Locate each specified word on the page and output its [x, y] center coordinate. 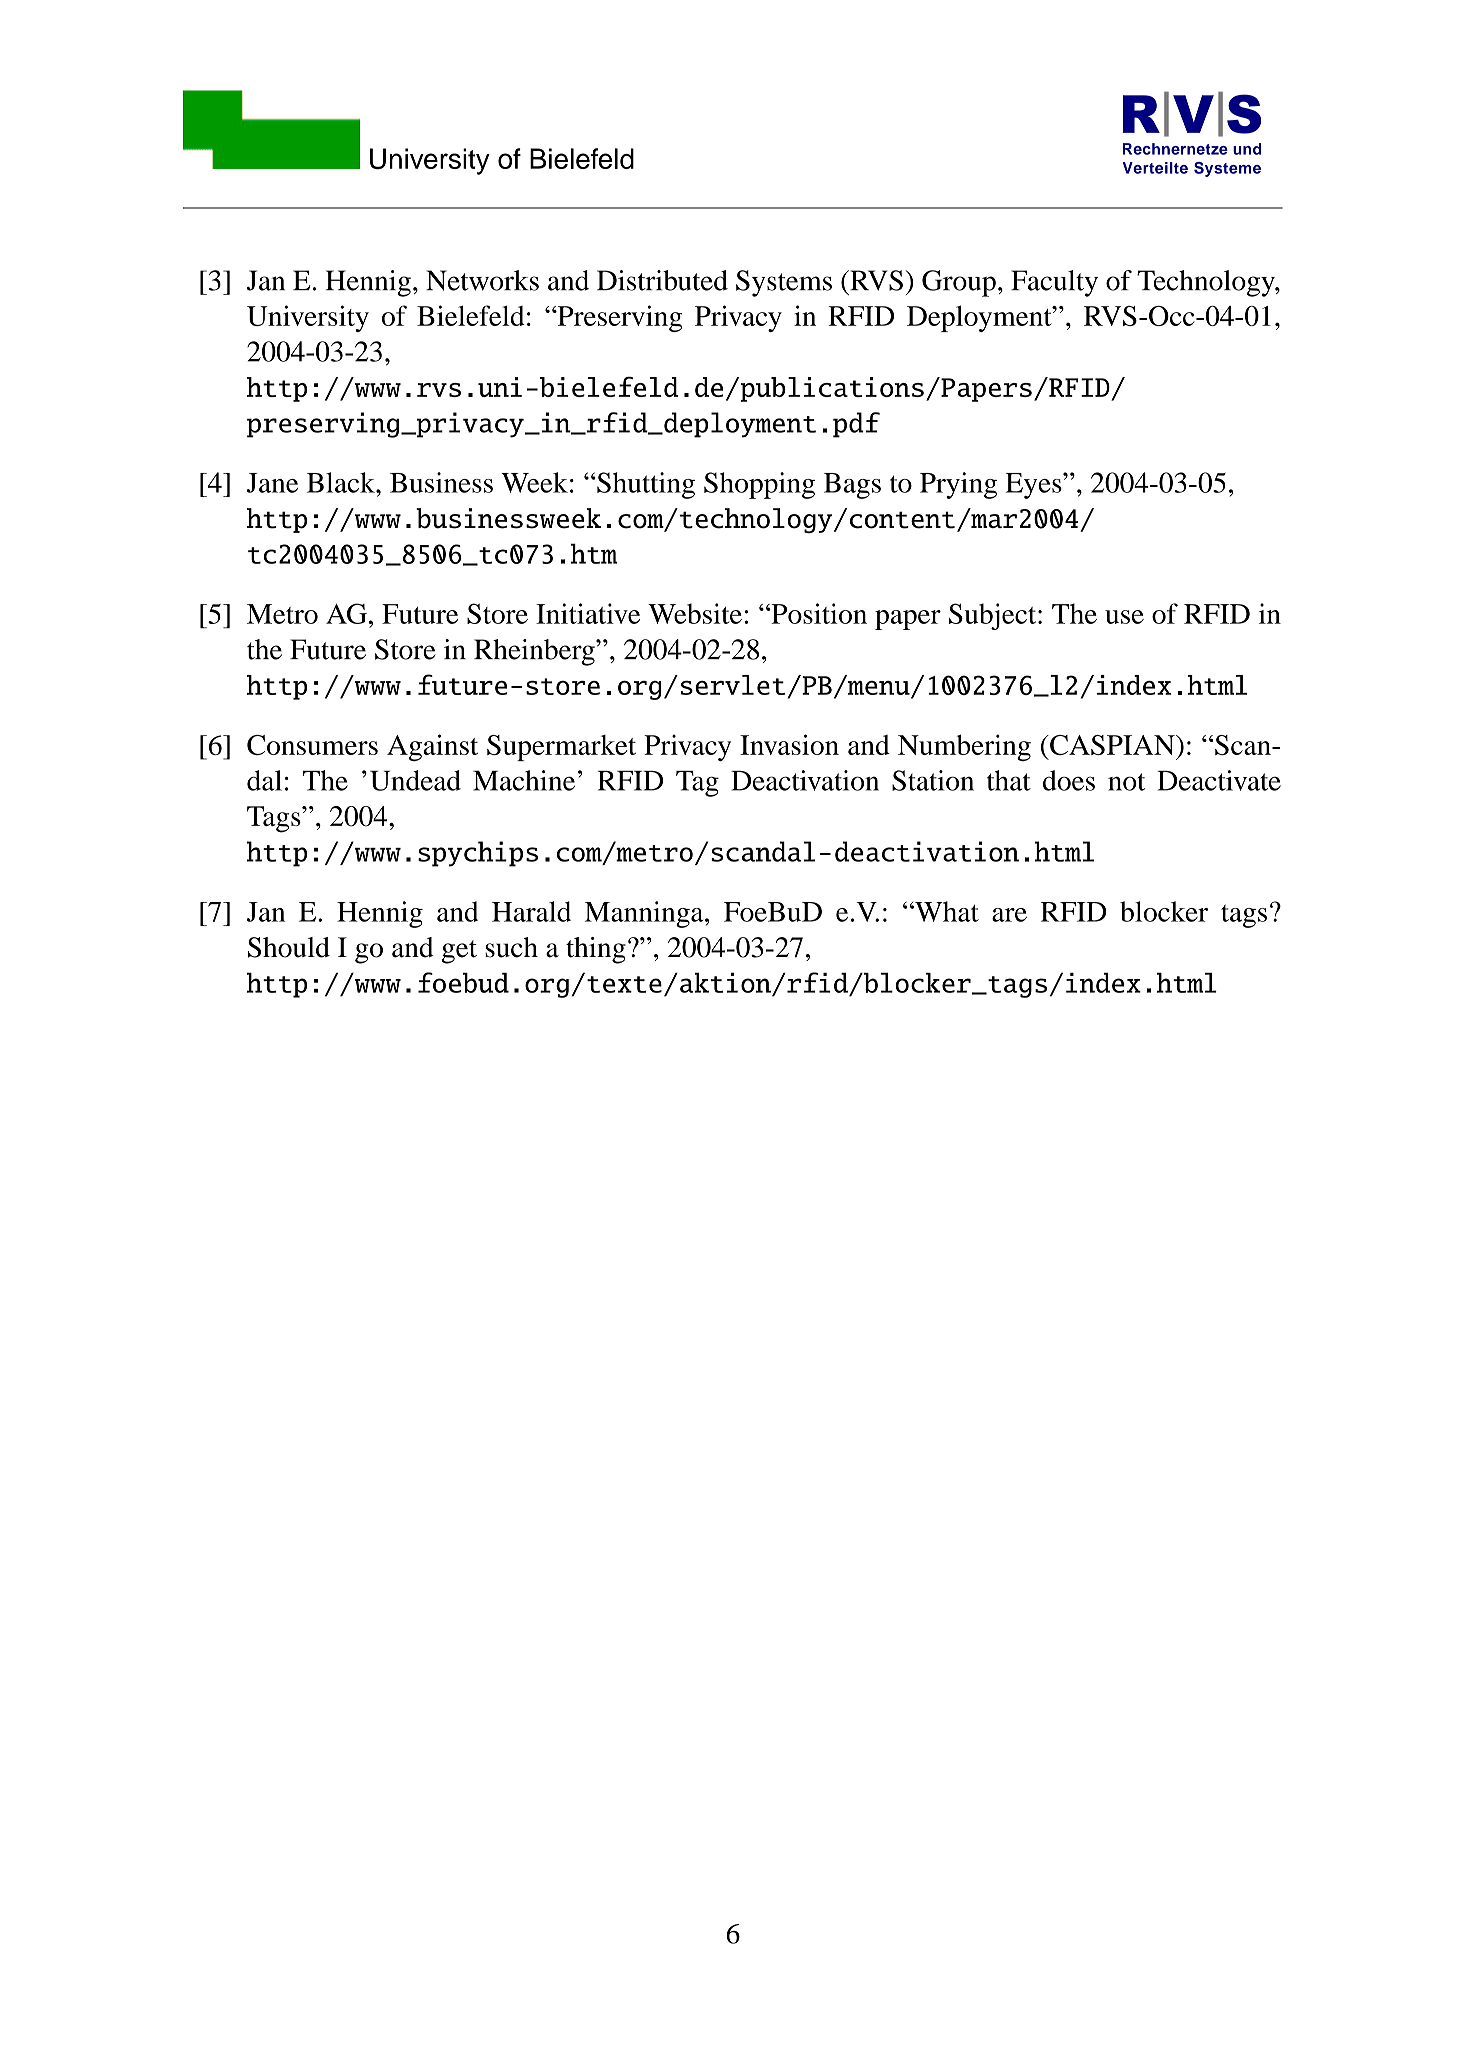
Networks [482, 280]
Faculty [1054, 283]
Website [695, 613]
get [459, 952]
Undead [415, 780]
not [1126, 782]
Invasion [789, 744]
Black [342, 482]
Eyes [1035, 486]
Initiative [588, 613]
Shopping [759, 485]
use [1124, 617]
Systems [784, 283]
